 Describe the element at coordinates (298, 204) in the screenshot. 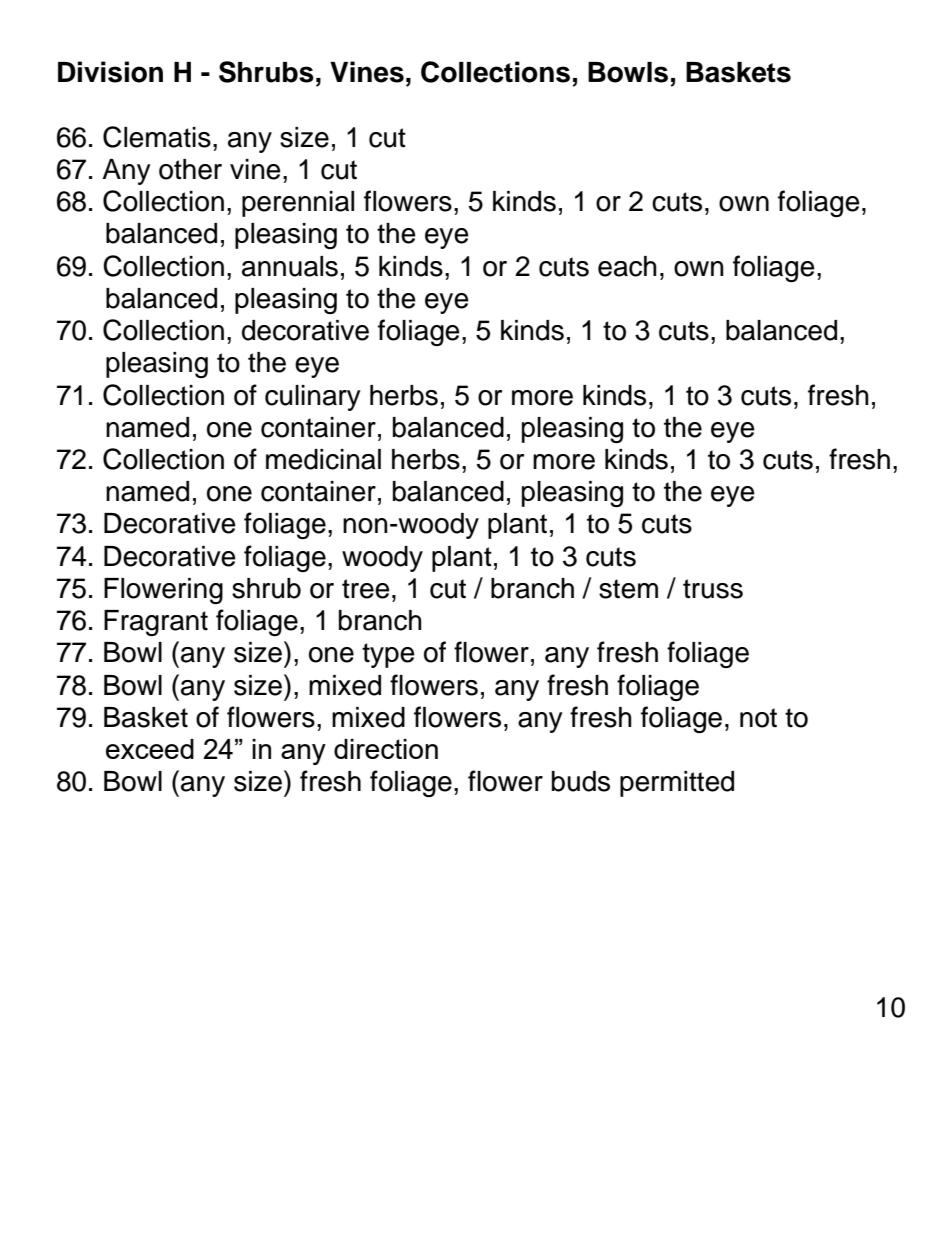

I see `perennial` at that location.
